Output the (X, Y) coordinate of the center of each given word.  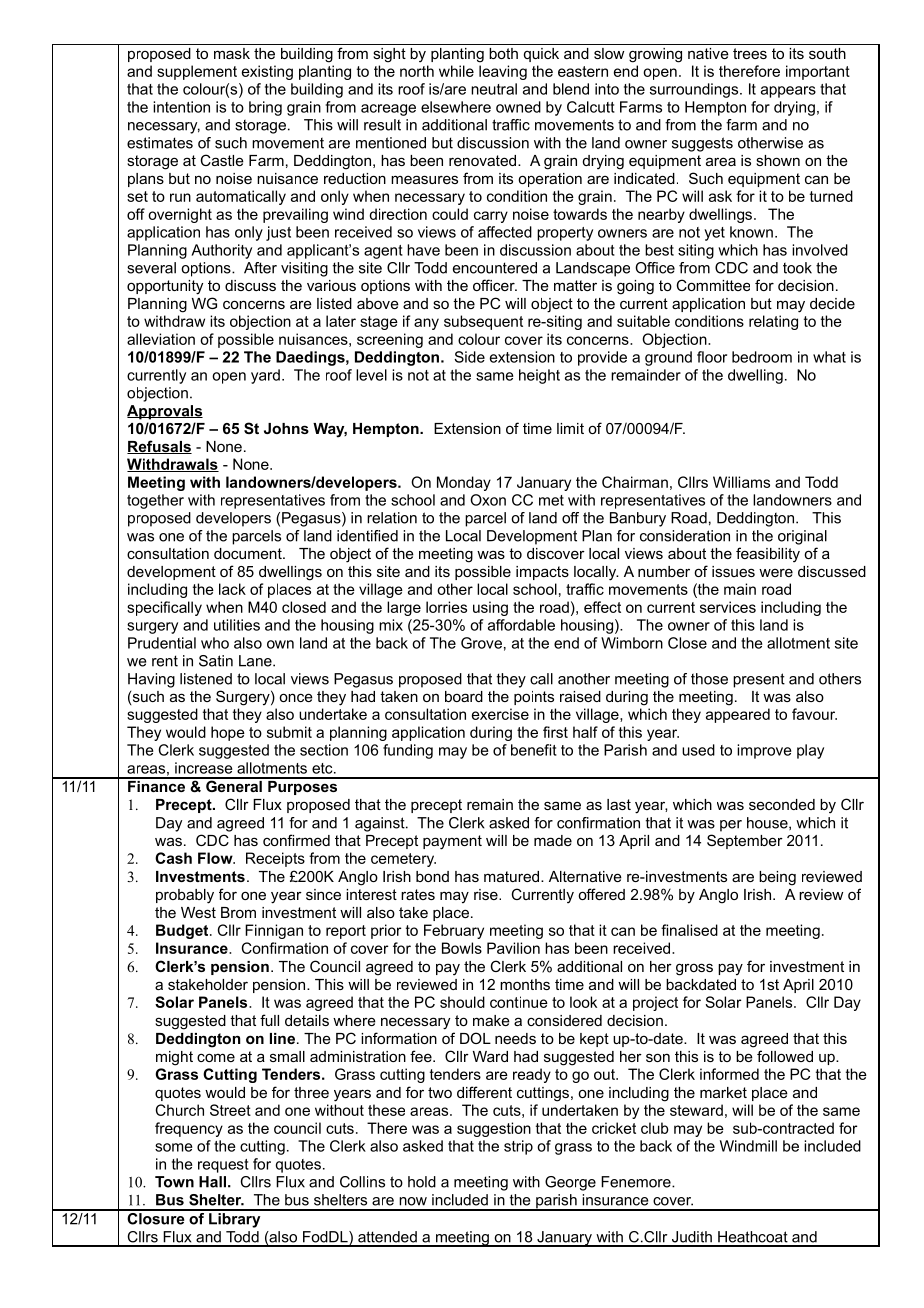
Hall (212, 1182)
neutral (494, 89)
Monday (464, 483)
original (802, 537)
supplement (197, 72)
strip (518, 1147)
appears (788, 92)
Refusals (159, 447)
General (234, 785)
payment (452, 842)
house (768, 823)
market (723, 1092)
